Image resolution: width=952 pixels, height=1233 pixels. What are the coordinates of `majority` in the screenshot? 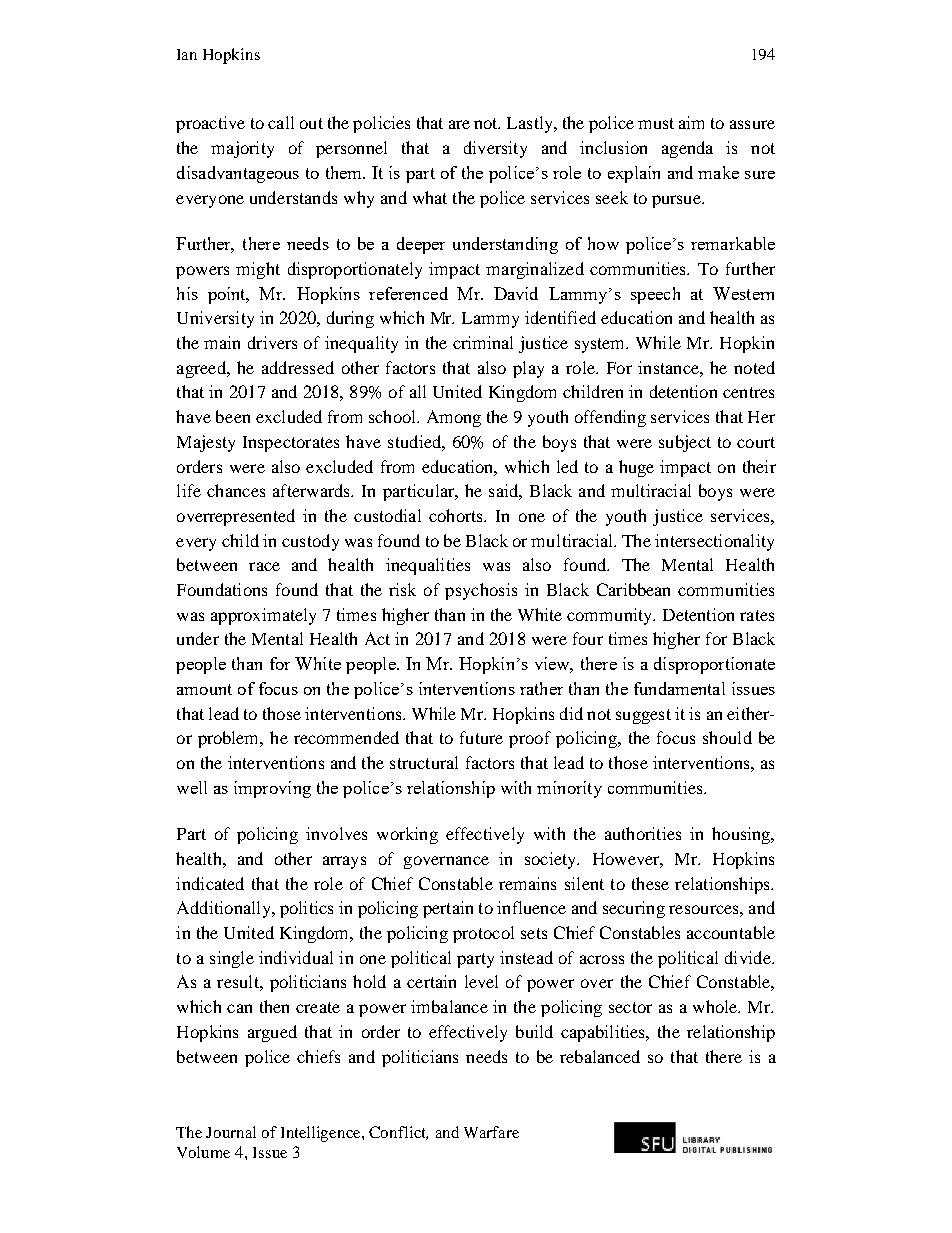 It's located at (242, 149).
